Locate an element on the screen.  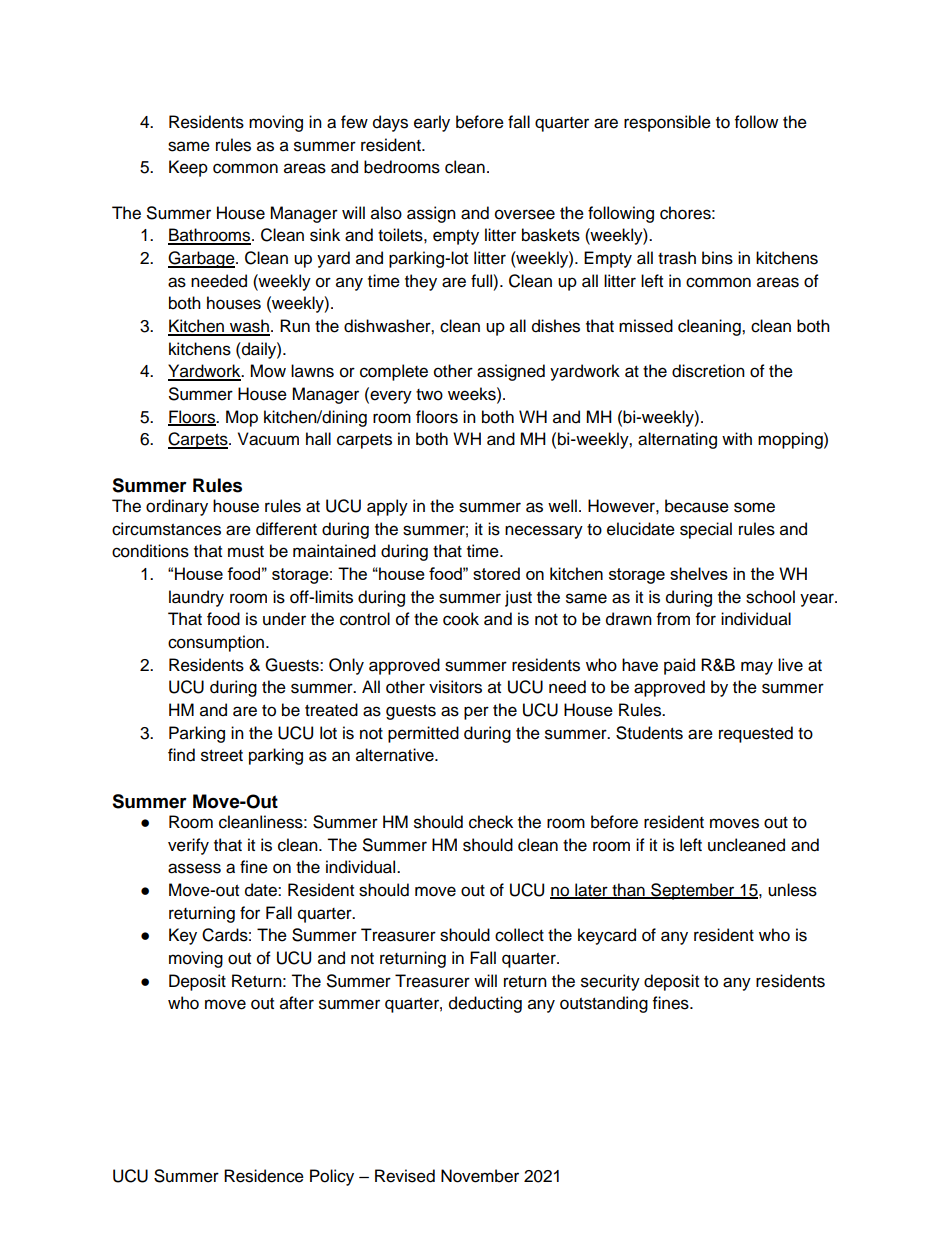
cook is located at coordinates (461, 619).
